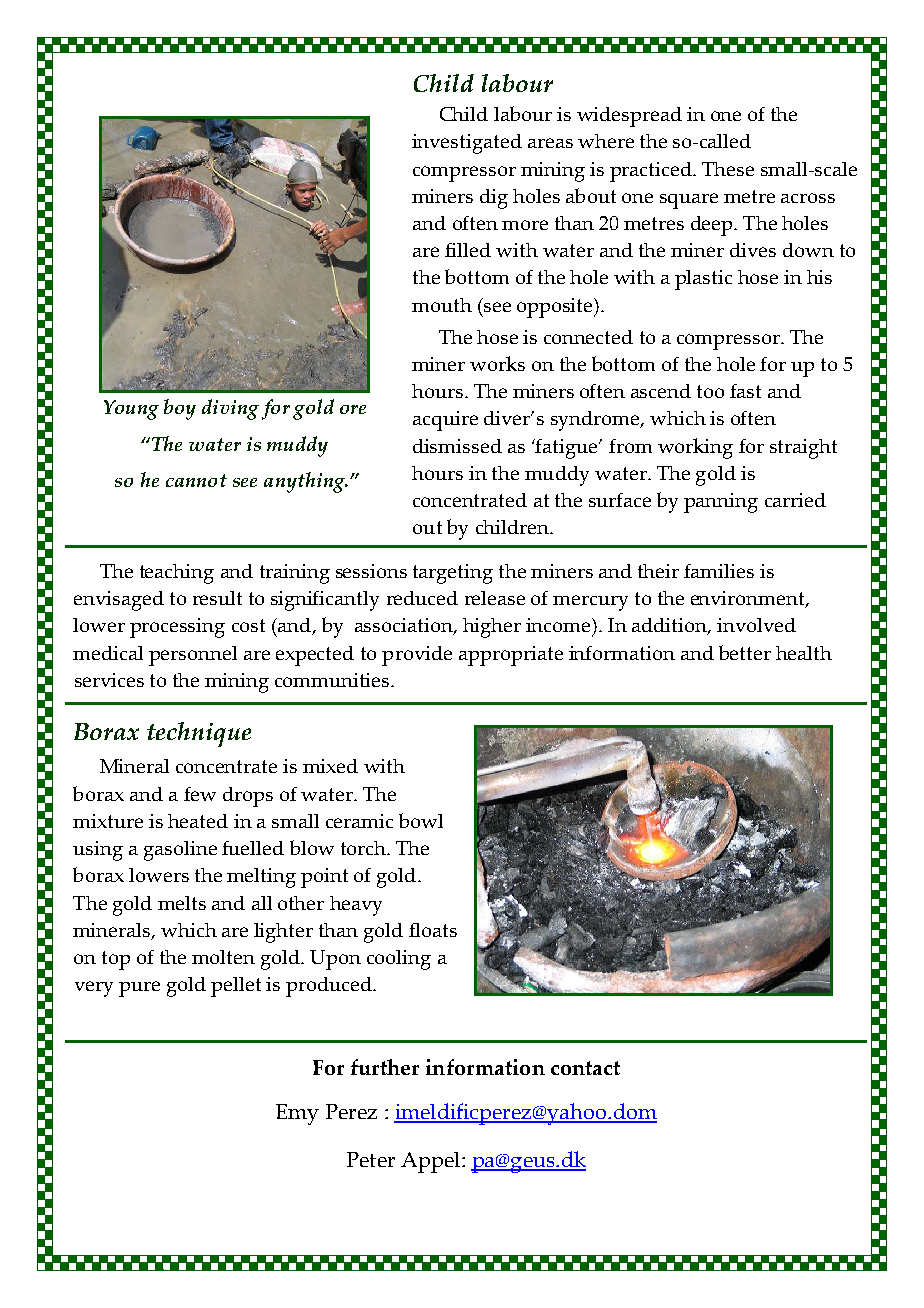 The height and width of the screenshot is (1308, 924). What do you see at coordinates (728, 169) in the screenshot?
I see `These` at bounding box center [728, 169].
